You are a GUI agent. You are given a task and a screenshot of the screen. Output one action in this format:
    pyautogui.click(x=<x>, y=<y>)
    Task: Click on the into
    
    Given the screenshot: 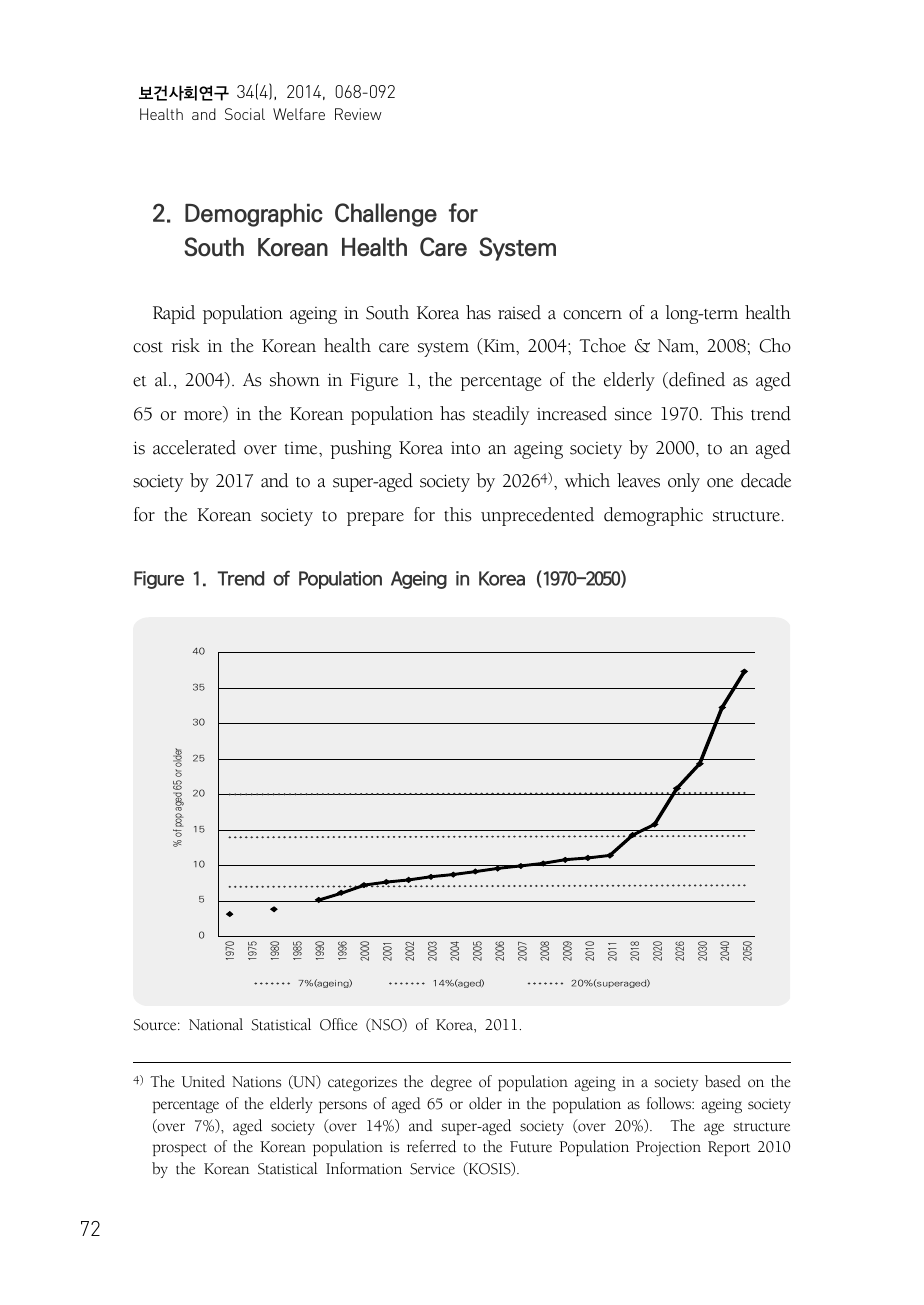 What is the action you would take?
    pyautogui.click(x=465, y=448)
